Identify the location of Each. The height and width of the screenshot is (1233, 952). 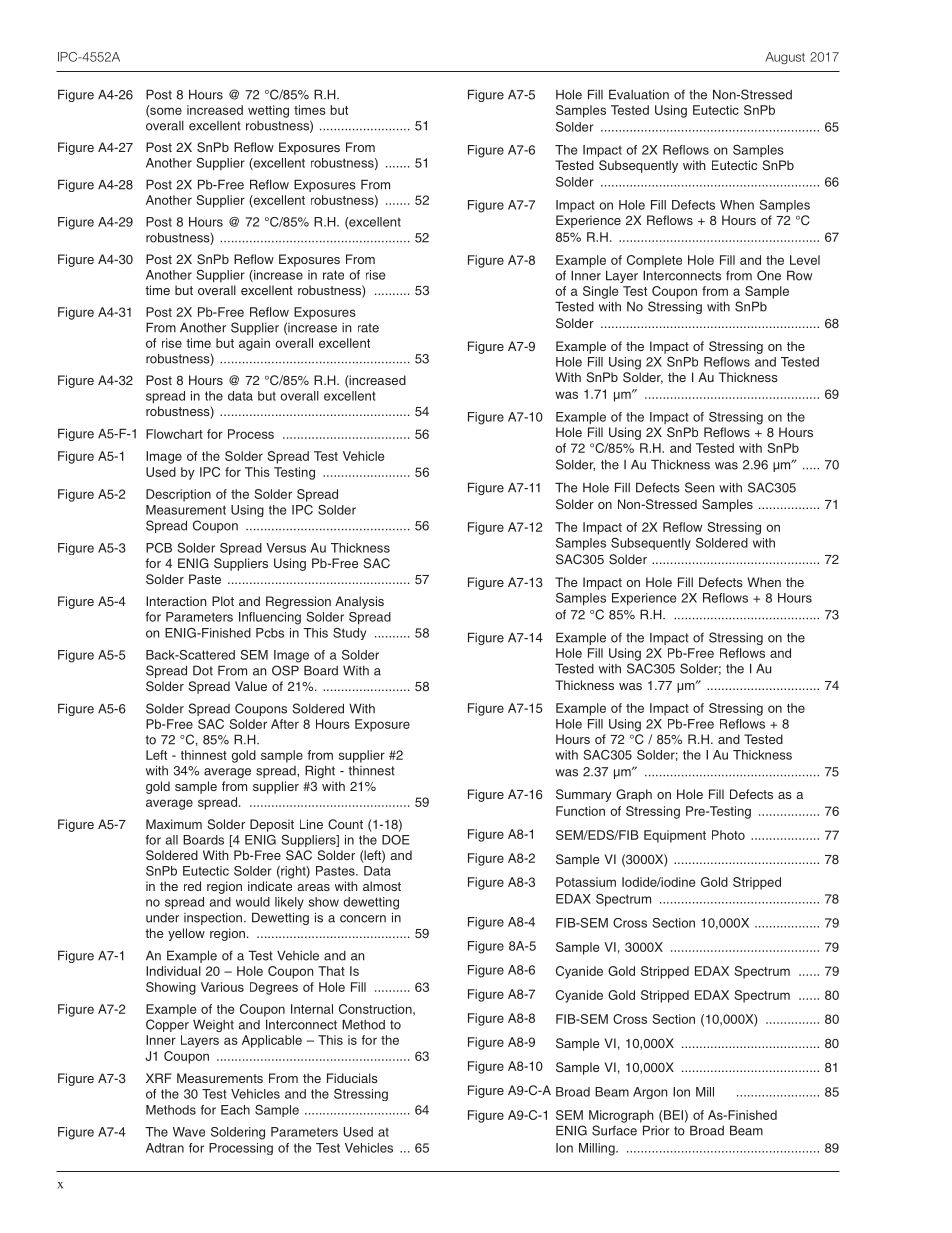
(235, 1110).
